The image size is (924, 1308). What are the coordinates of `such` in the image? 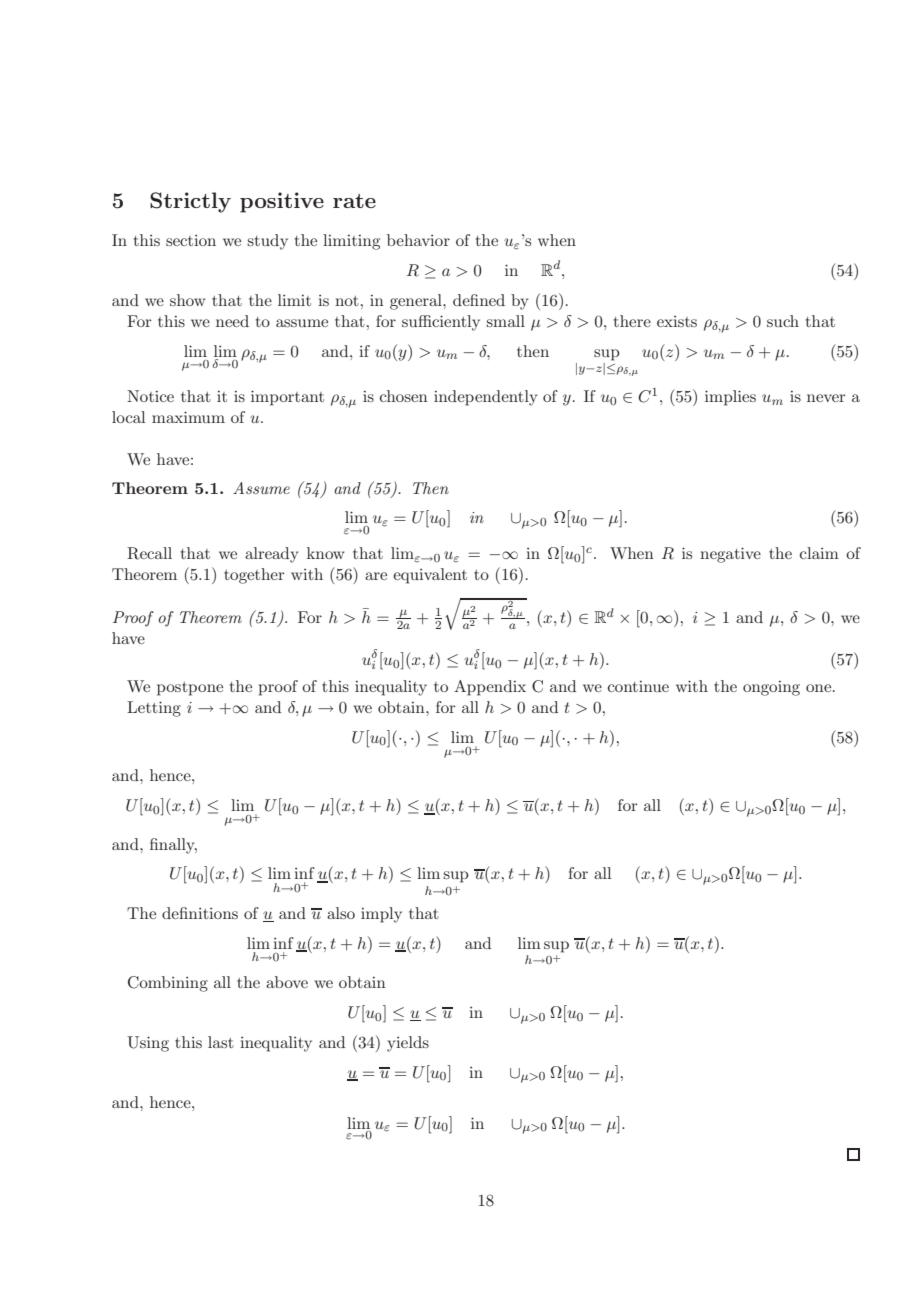 It's located at (783, 321).
